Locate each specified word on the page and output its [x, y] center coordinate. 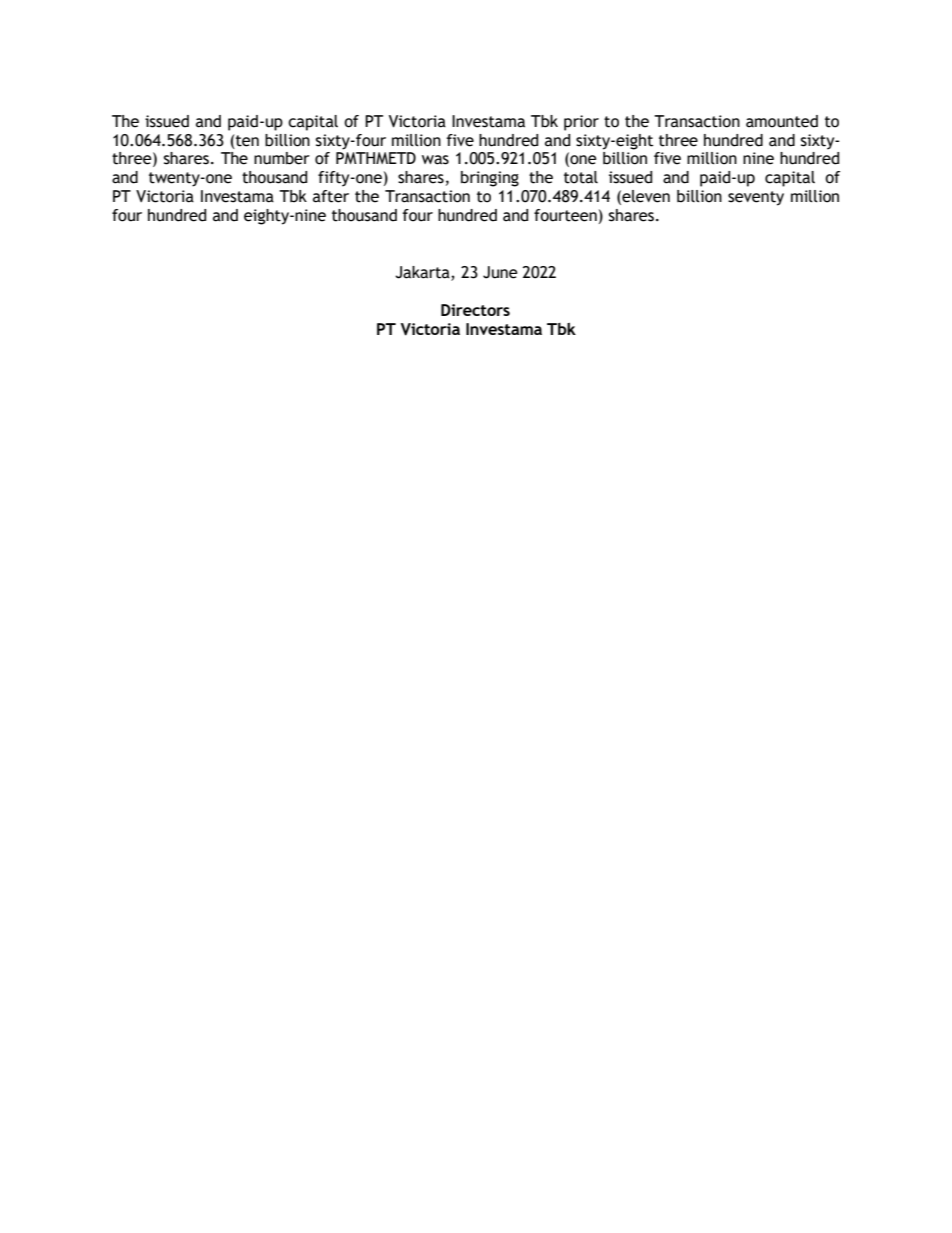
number [282, 158]
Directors [475, 310]
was [435, 160]
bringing [490, 179]
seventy [756, 198]
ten [246, 140]
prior [581, 123]
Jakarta [423, 273]
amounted [782, 121]
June [500, 272]
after [331, 196]
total [581, 177]
